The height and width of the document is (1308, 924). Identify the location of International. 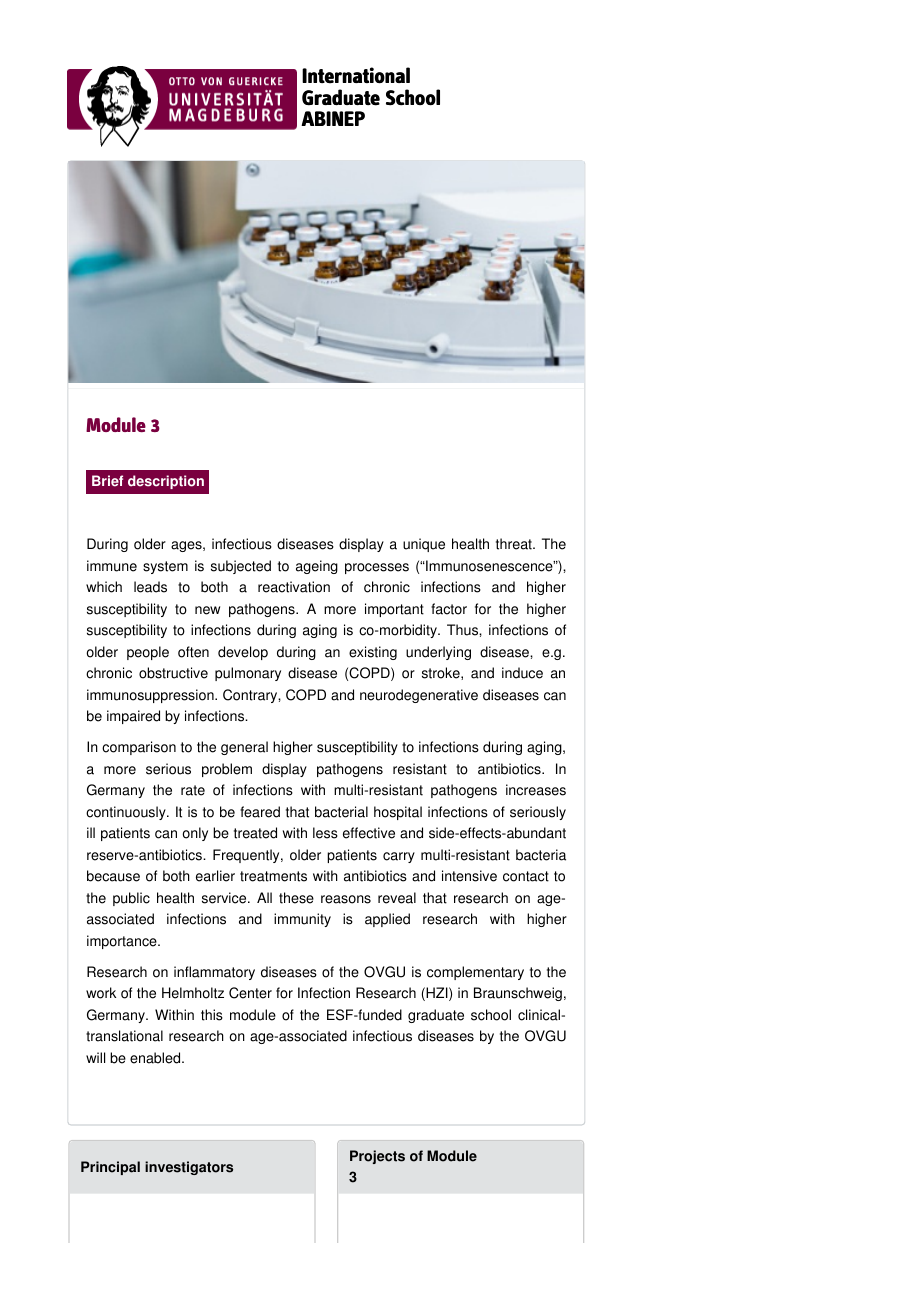
(356, 75).
